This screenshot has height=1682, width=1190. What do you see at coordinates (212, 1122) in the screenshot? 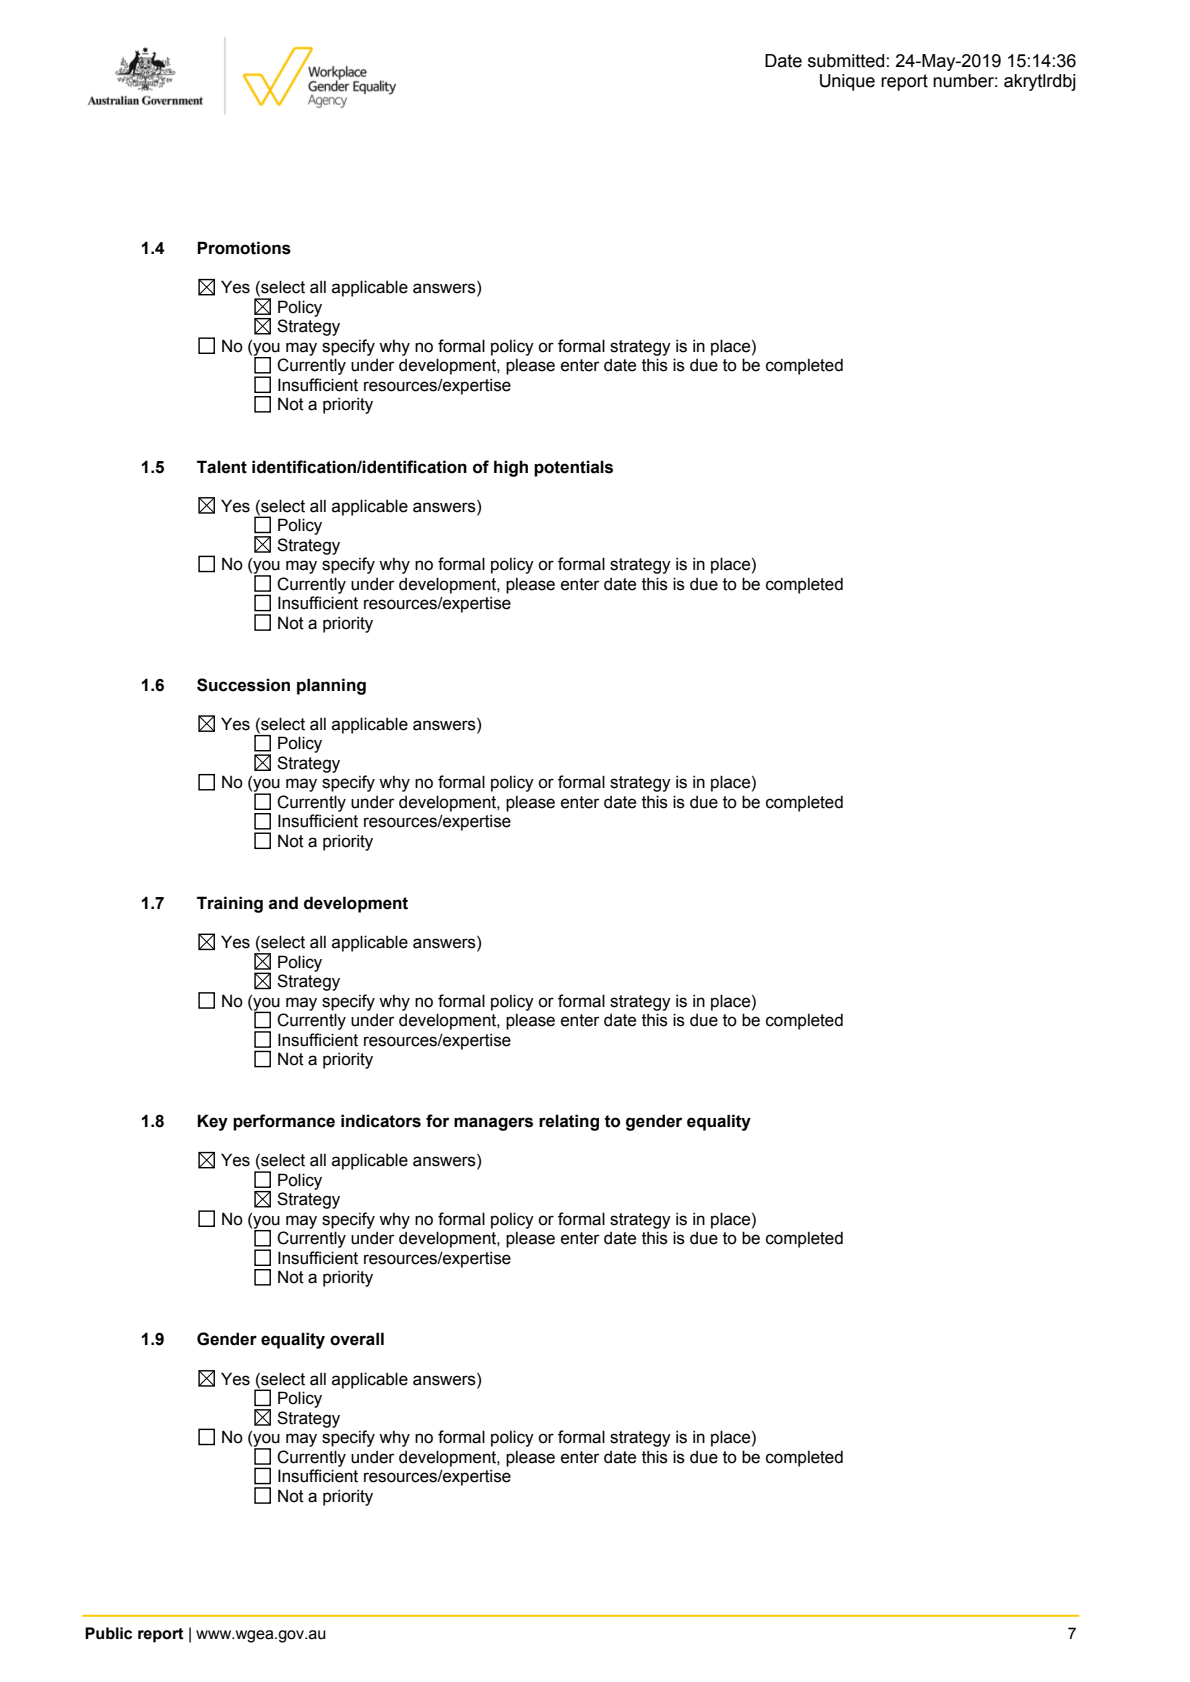
I see `Key` at bounding box center [212, 1122].
